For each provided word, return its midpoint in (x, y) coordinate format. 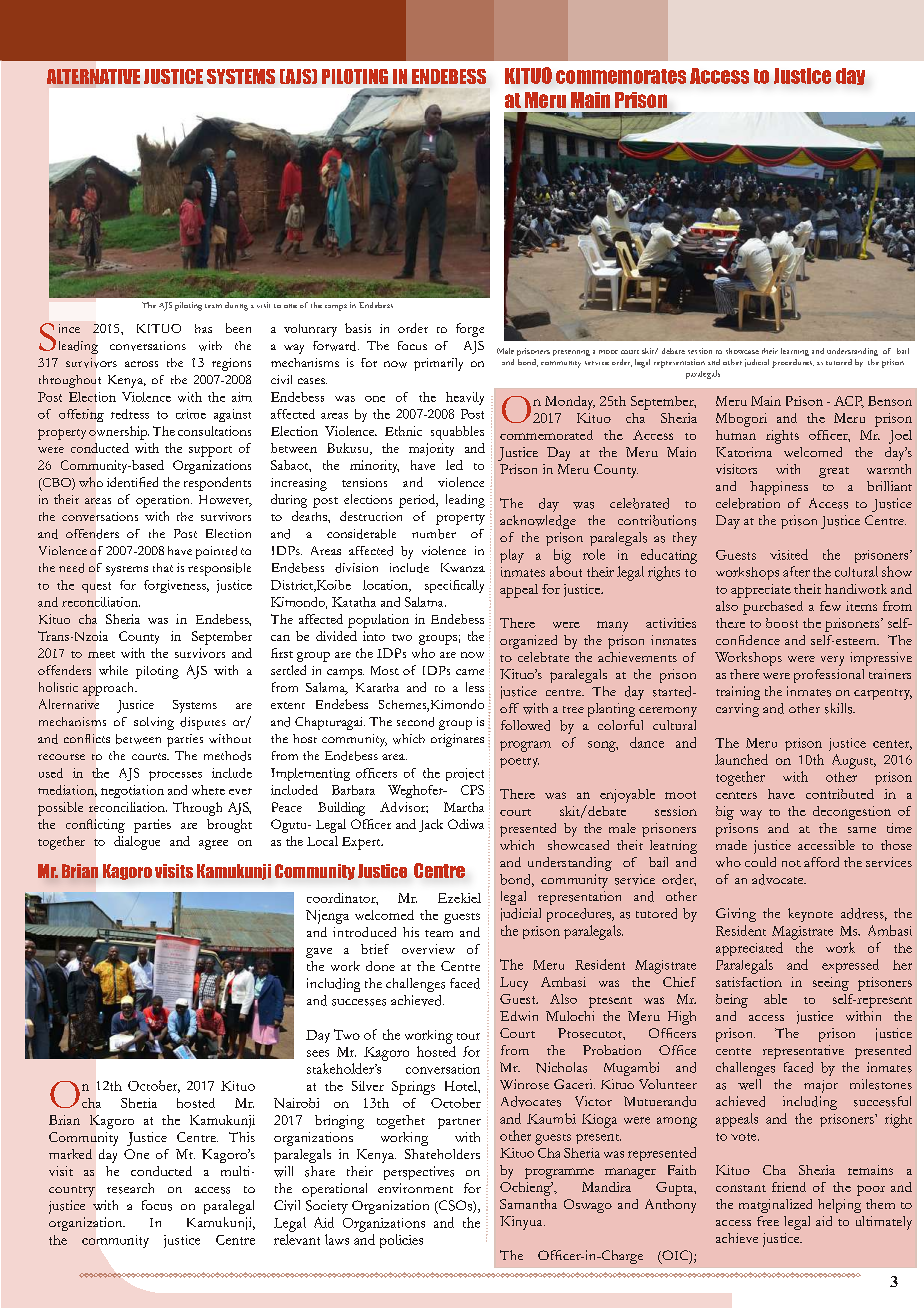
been (238, 328)
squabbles (457, 433)
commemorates (621, 76)
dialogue (137, 843)
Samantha (528, 1204)
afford (821, 862)
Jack (431, 825)
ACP (849, 402)
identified (132, 482)
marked (70, 1154)
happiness (779, 488)
